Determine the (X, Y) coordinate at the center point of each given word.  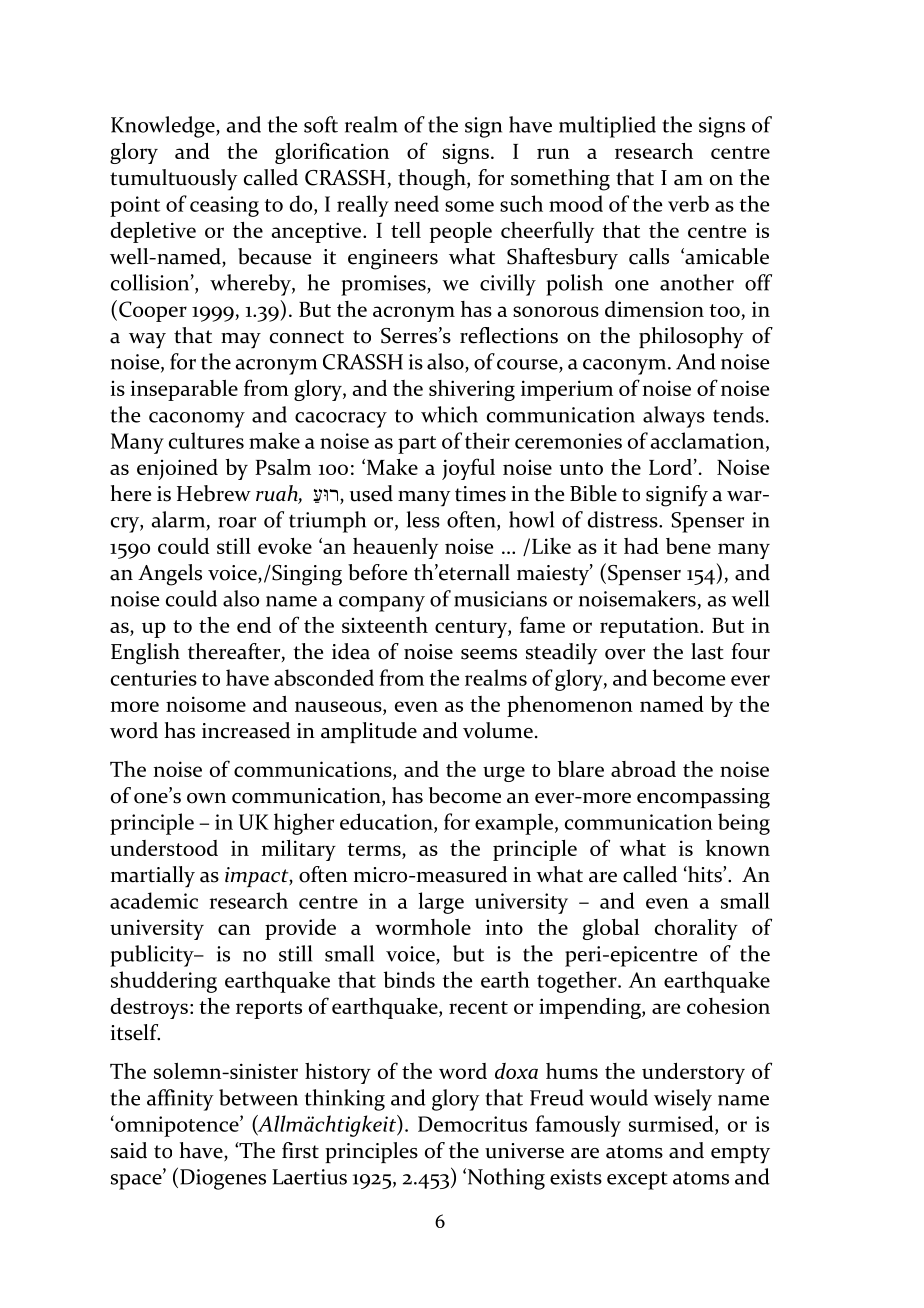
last (707, 651)
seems (489, 654)
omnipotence (177, 1126)
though (433, 180)
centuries (154, 678)
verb (688, 203)
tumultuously (174, 180)
